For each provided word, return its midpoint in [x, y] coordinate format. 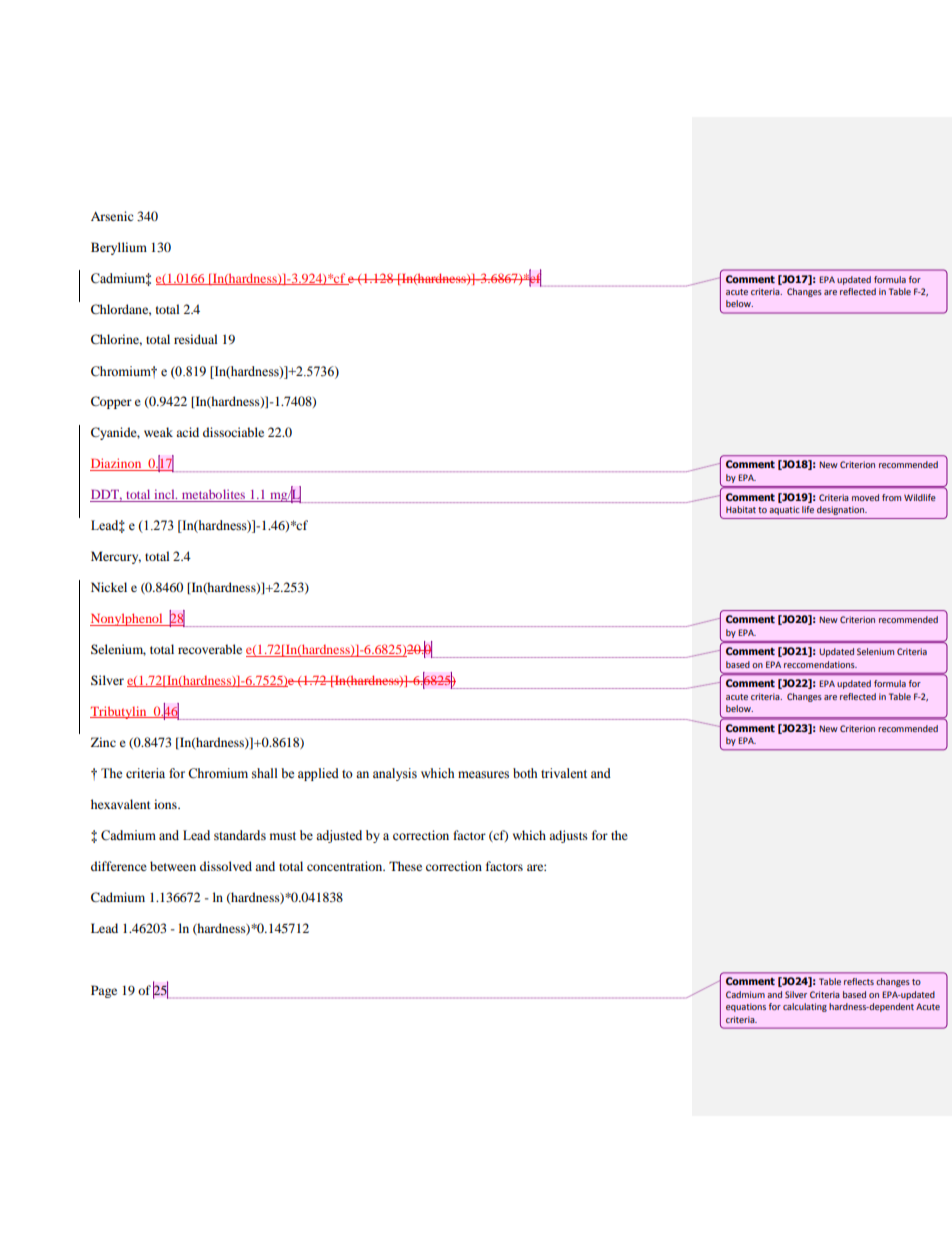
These [405, 866]
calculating [805, 1007]
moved [865, 497]
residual [196, 339]
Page [104, 991]
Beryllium [119, 248]
